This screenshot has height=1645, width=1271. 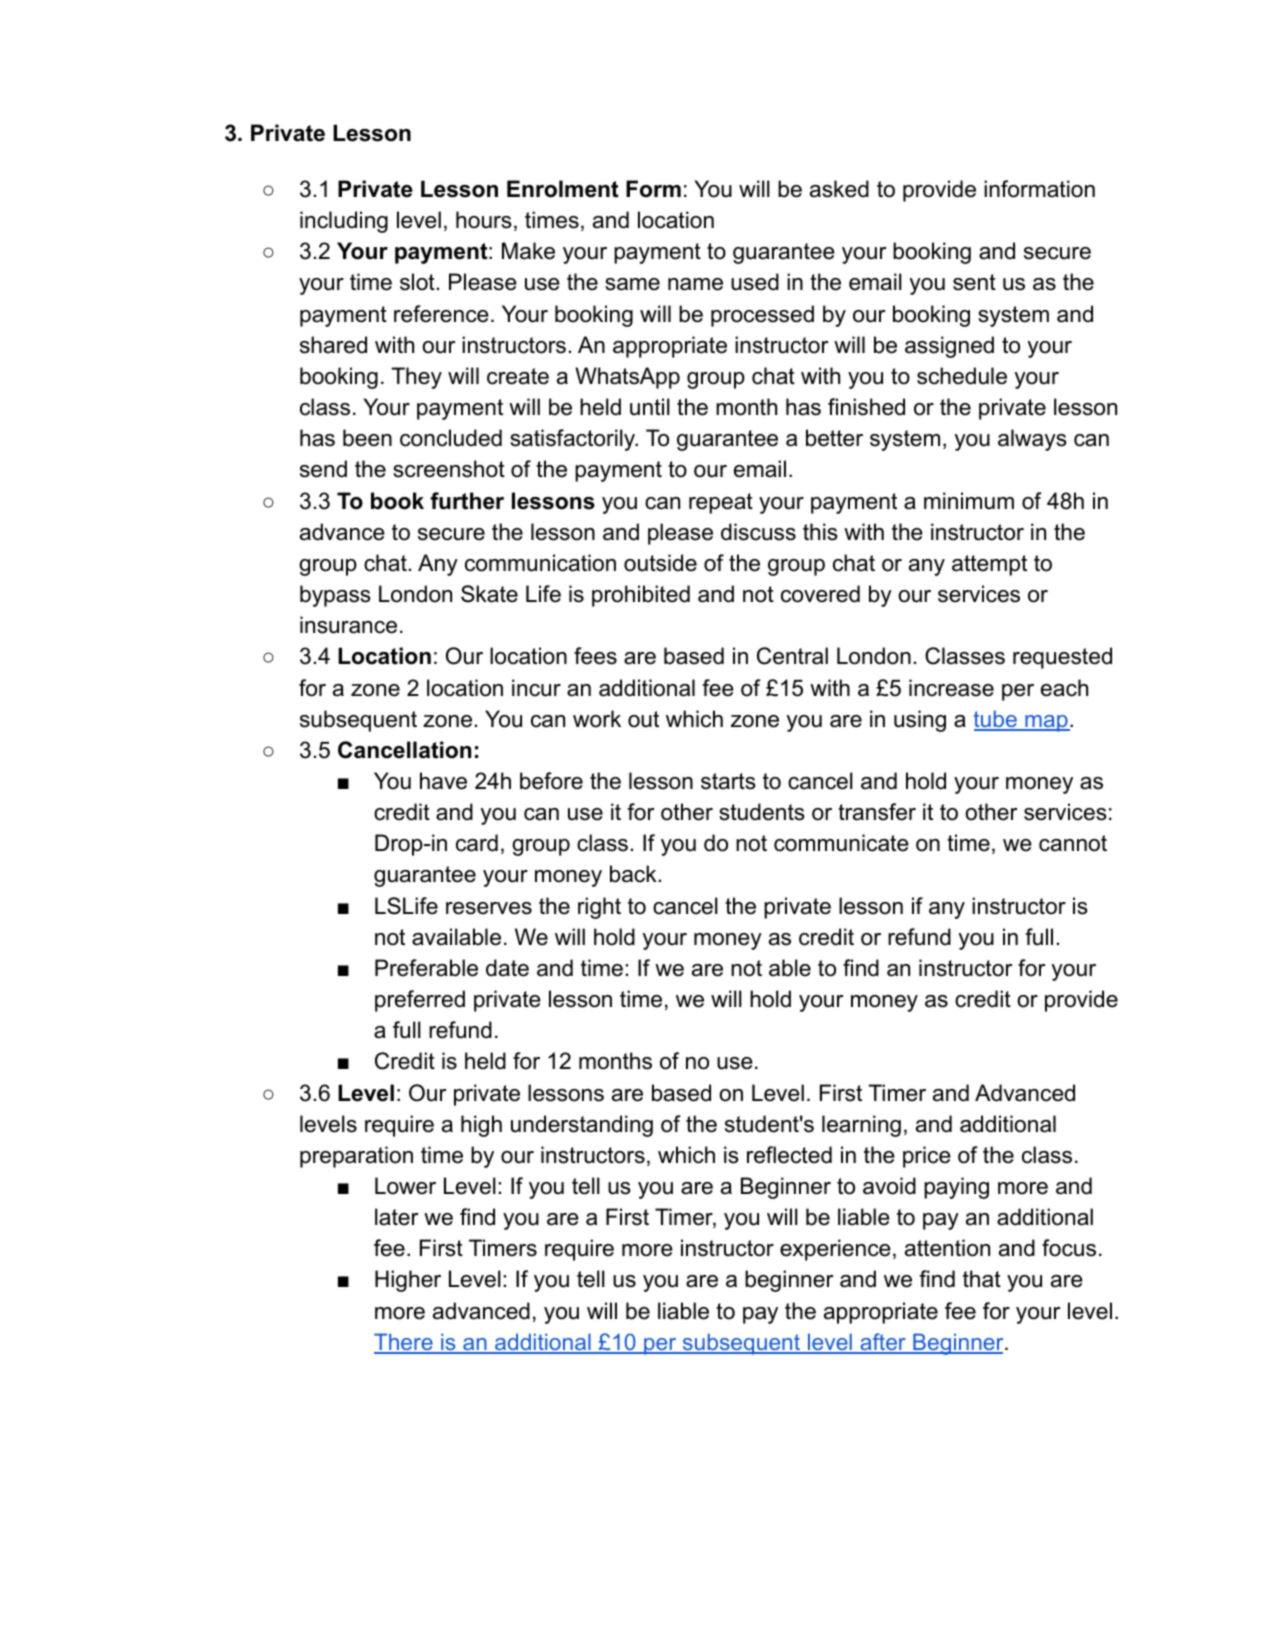 What do you see at coordinates (344, 222) in the screenshot?
I see `including` at bounding box center [344, 222].
